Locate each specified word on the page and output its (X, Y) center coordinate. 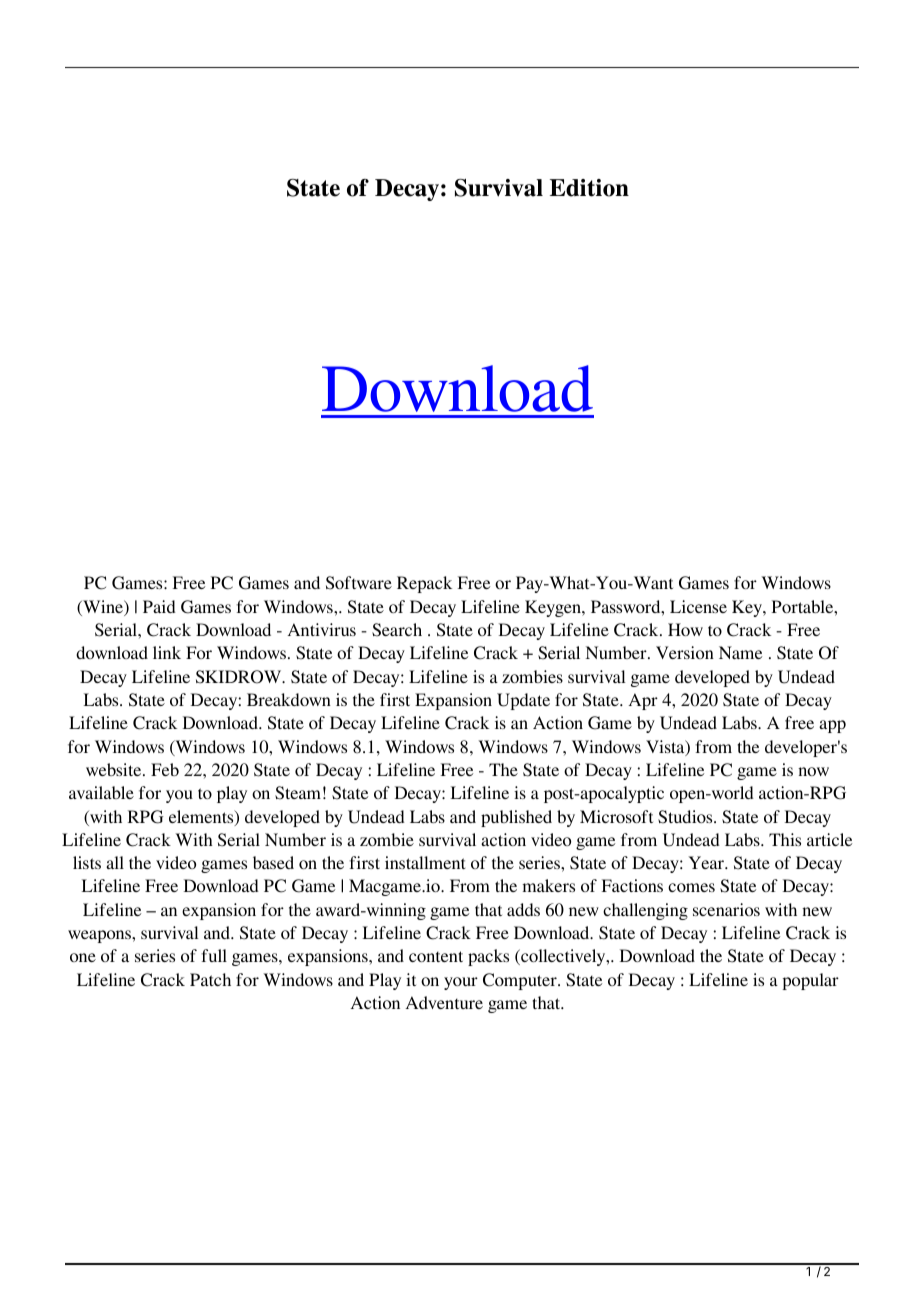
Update (523, 701)
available (101, 792)
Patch (210, 979)
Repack (424, 584)
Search (397, 630)
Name (740, 652)
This (785, 839)
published (516, 818)
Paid (159, 606)
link (167, 652)
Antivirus (321, 629)
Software (359, 583)
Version (685, 652)
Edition (589, 188)
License (698, 606)
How (685, 629)
